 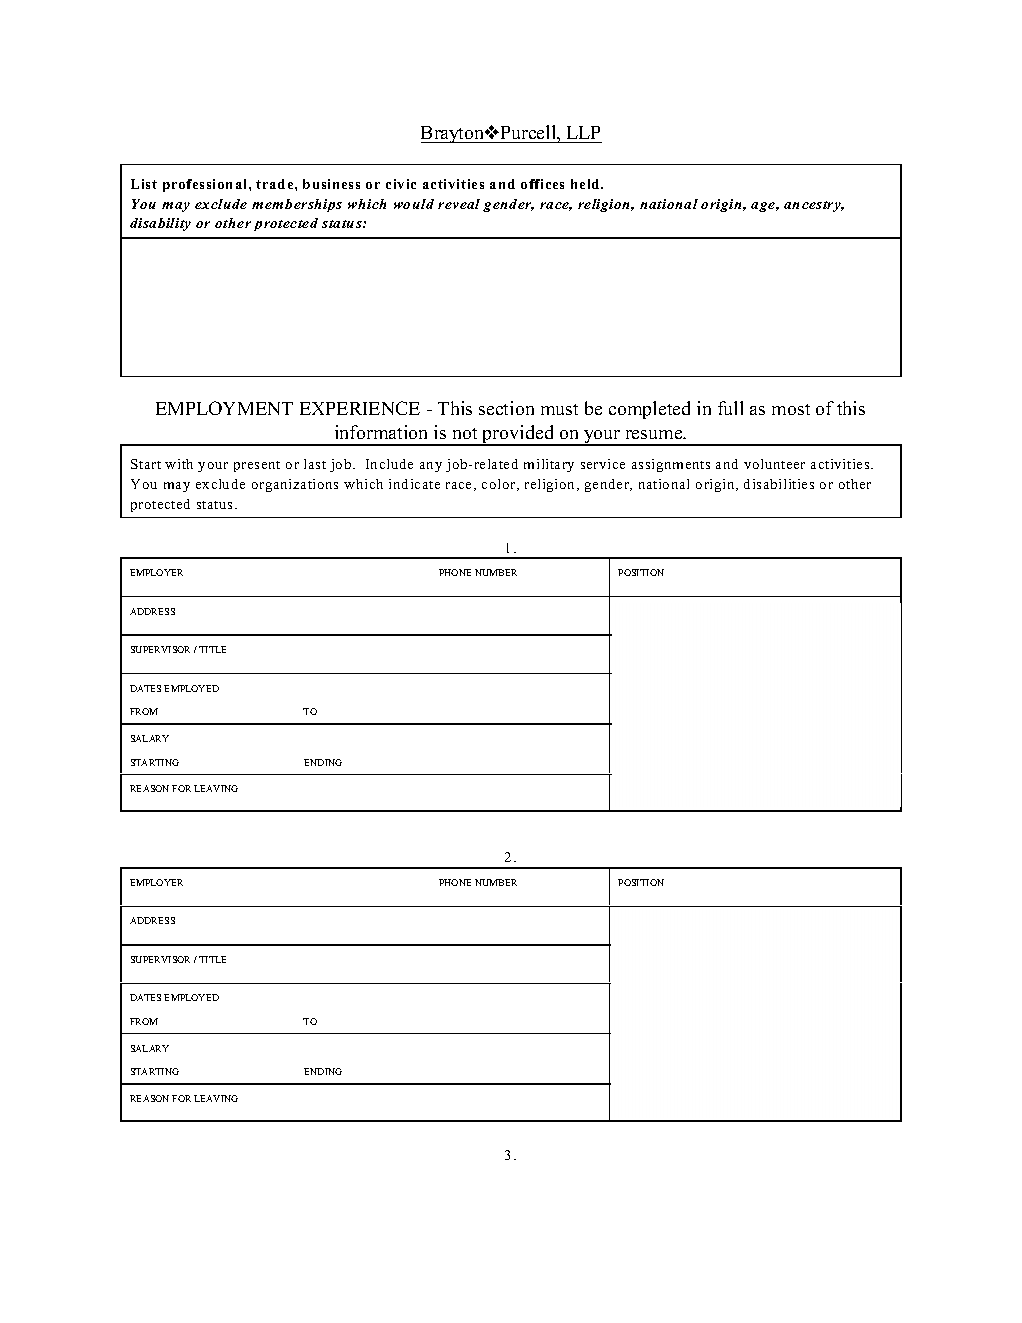 I want to click on section, so click(x=506, y=408).
